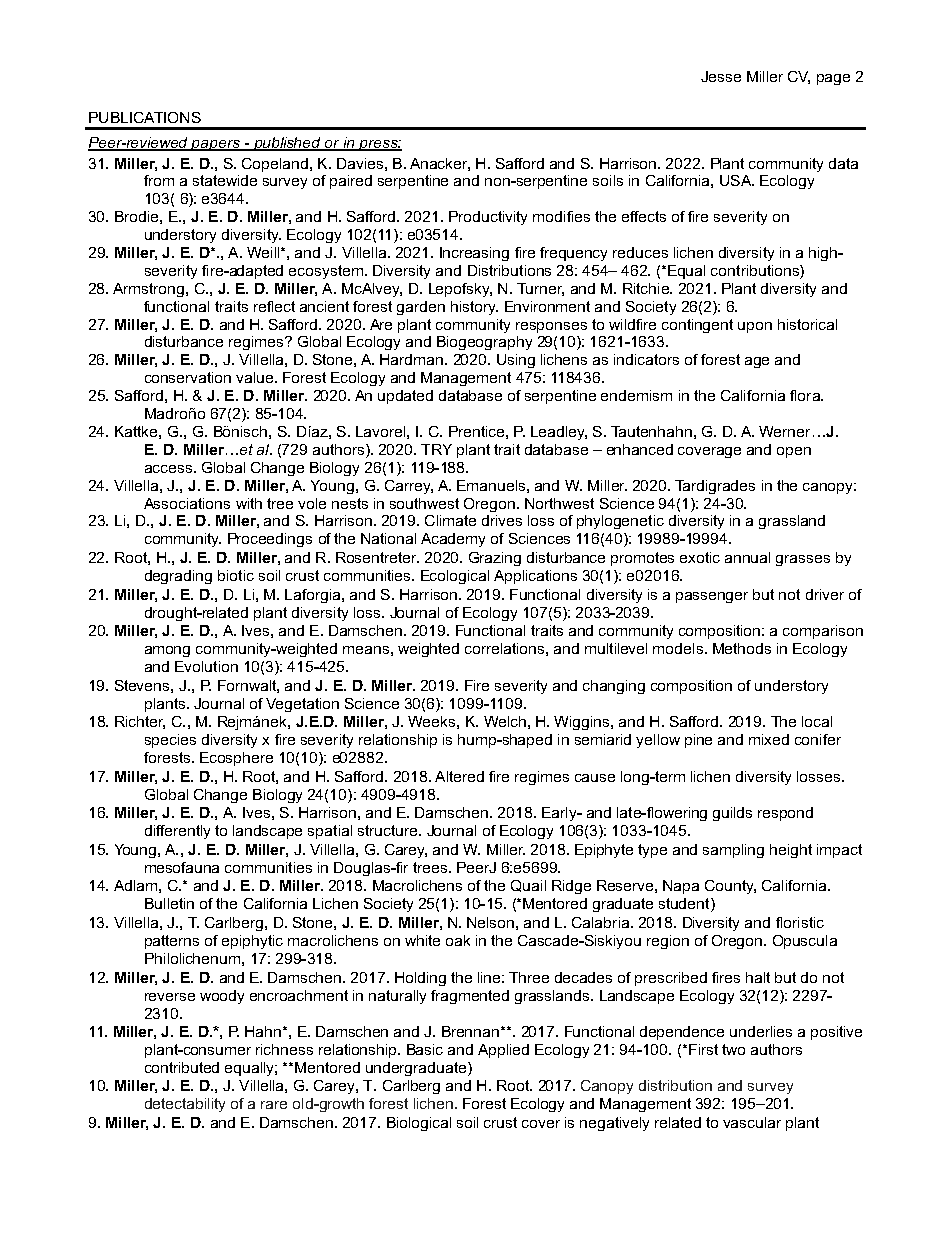 The height and width of the screenshot is (1233, 952). What do you see at coordinates (752, 1122) in the screenshot?
I see `vascular` at bounding box center [752, 1122].
